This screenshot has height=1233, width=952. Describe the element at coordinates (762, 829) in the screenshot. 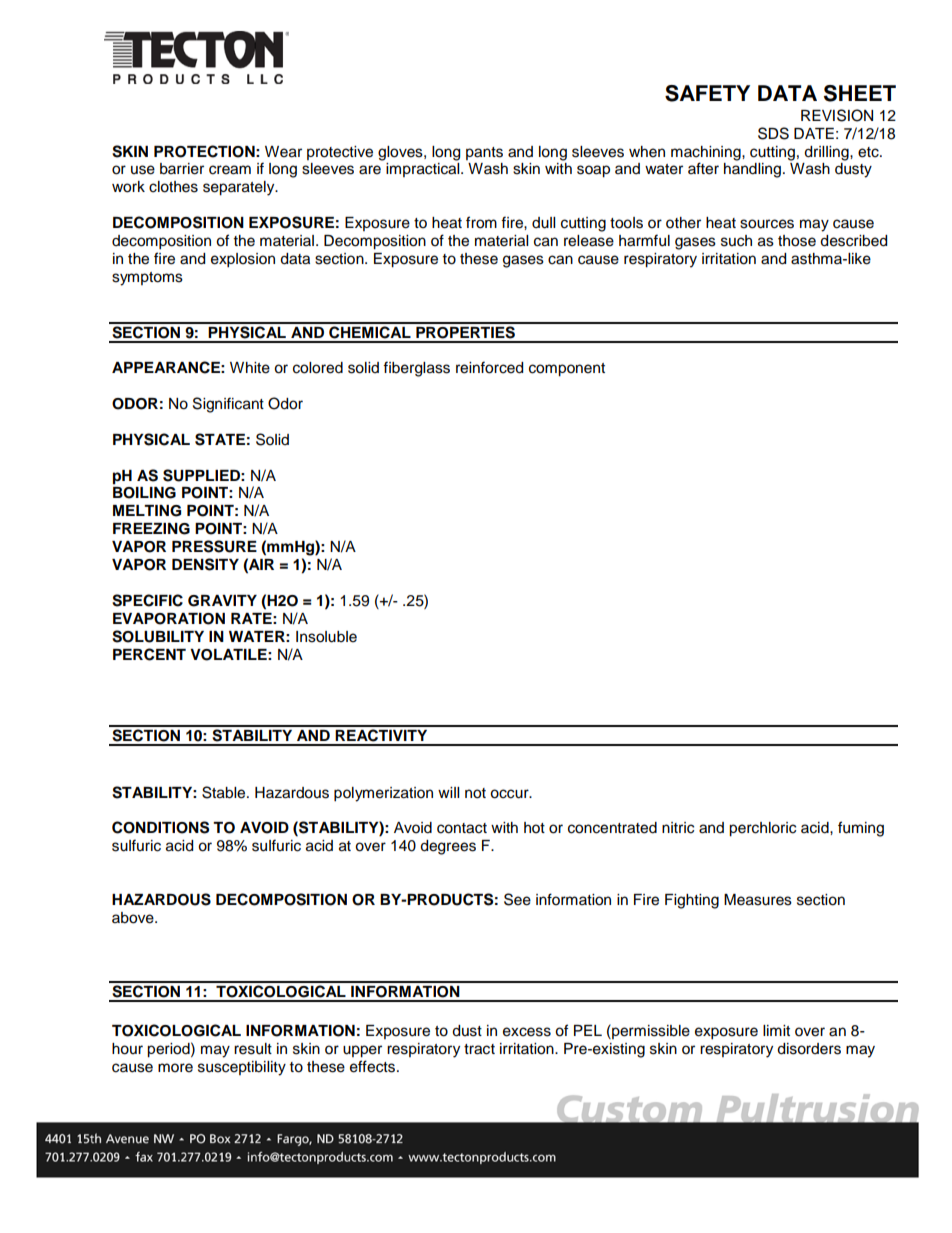

I see `perchloric` at that location.
